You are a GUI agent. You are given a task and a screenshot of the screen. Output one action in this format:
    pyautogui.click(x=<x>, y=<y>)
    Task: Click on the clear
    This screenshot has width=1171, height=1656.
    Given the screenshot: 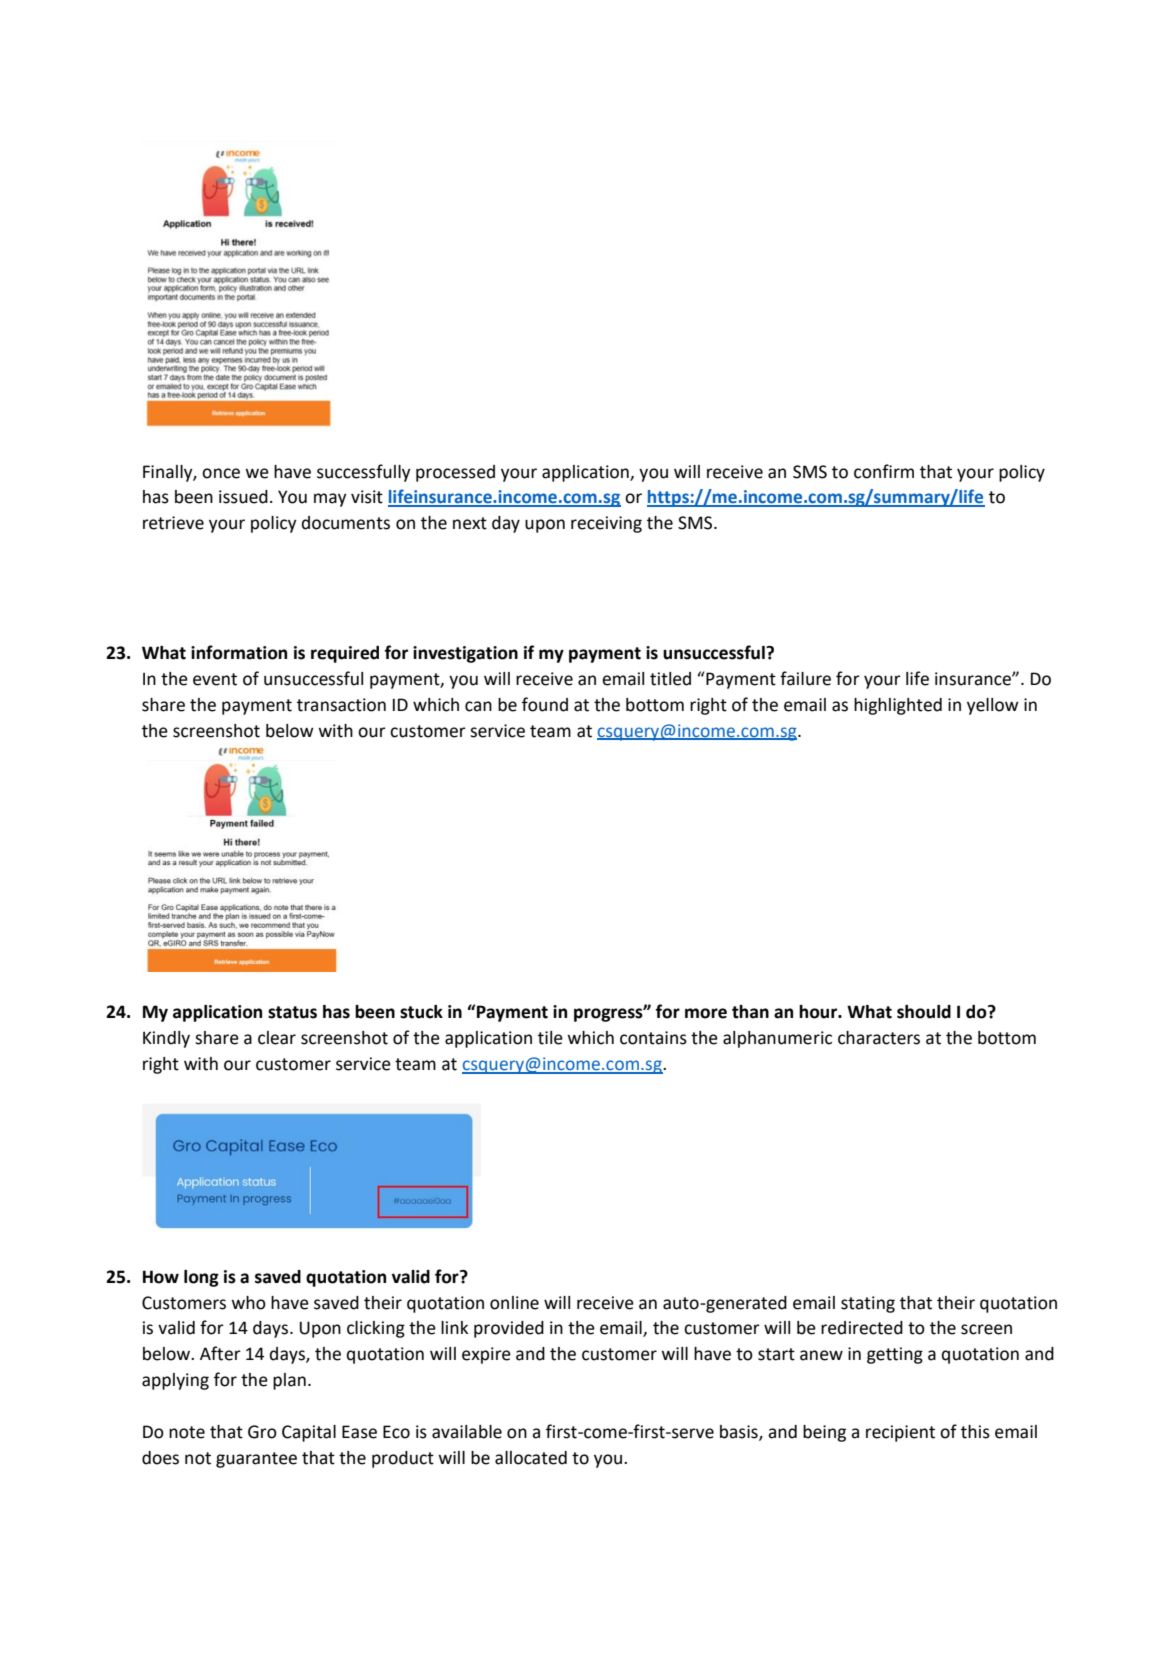 What is the action you would take?
    pyautogui.click(x=277, y=1038)
